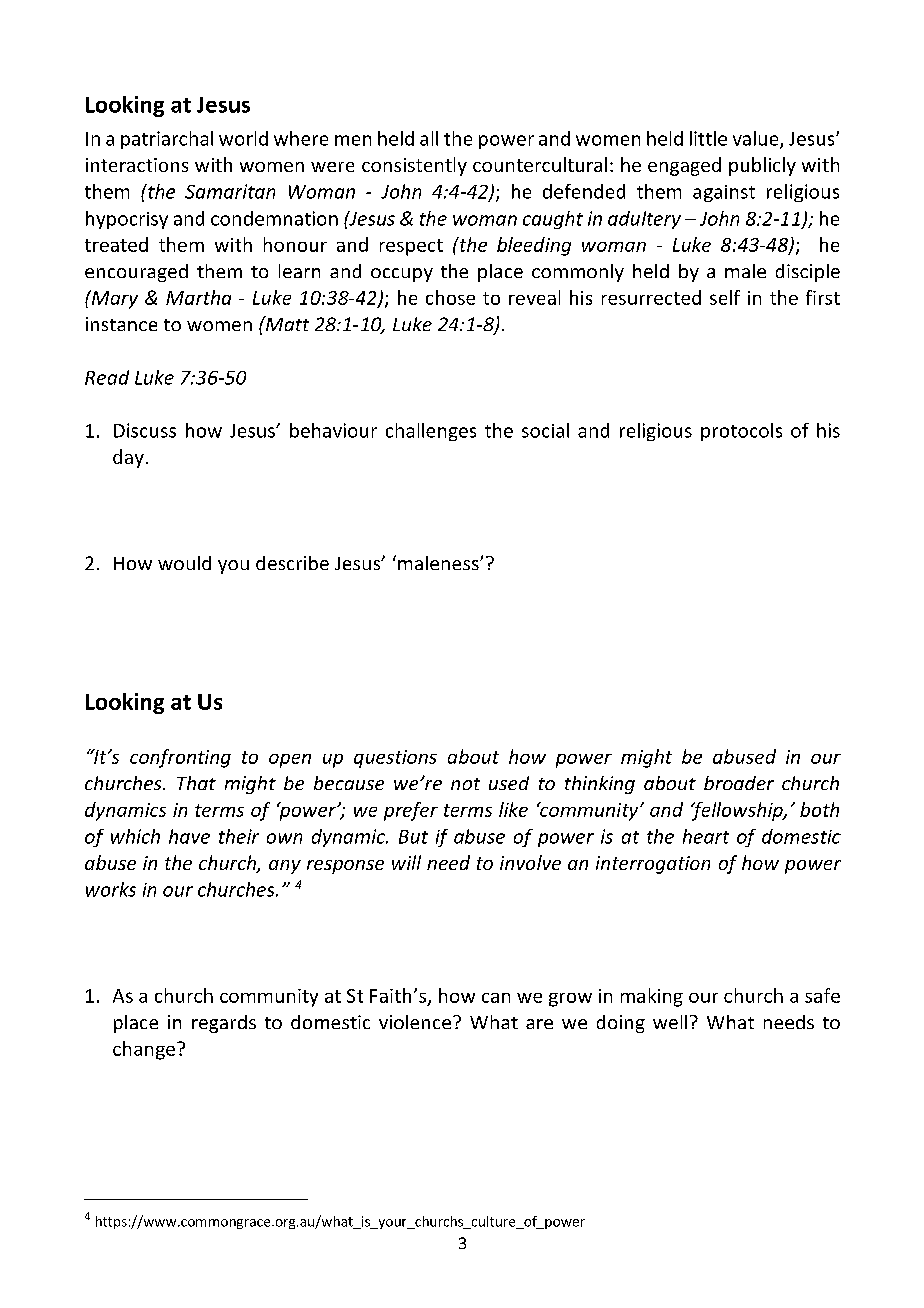  I want to click on consistently, so click(414, 166).
